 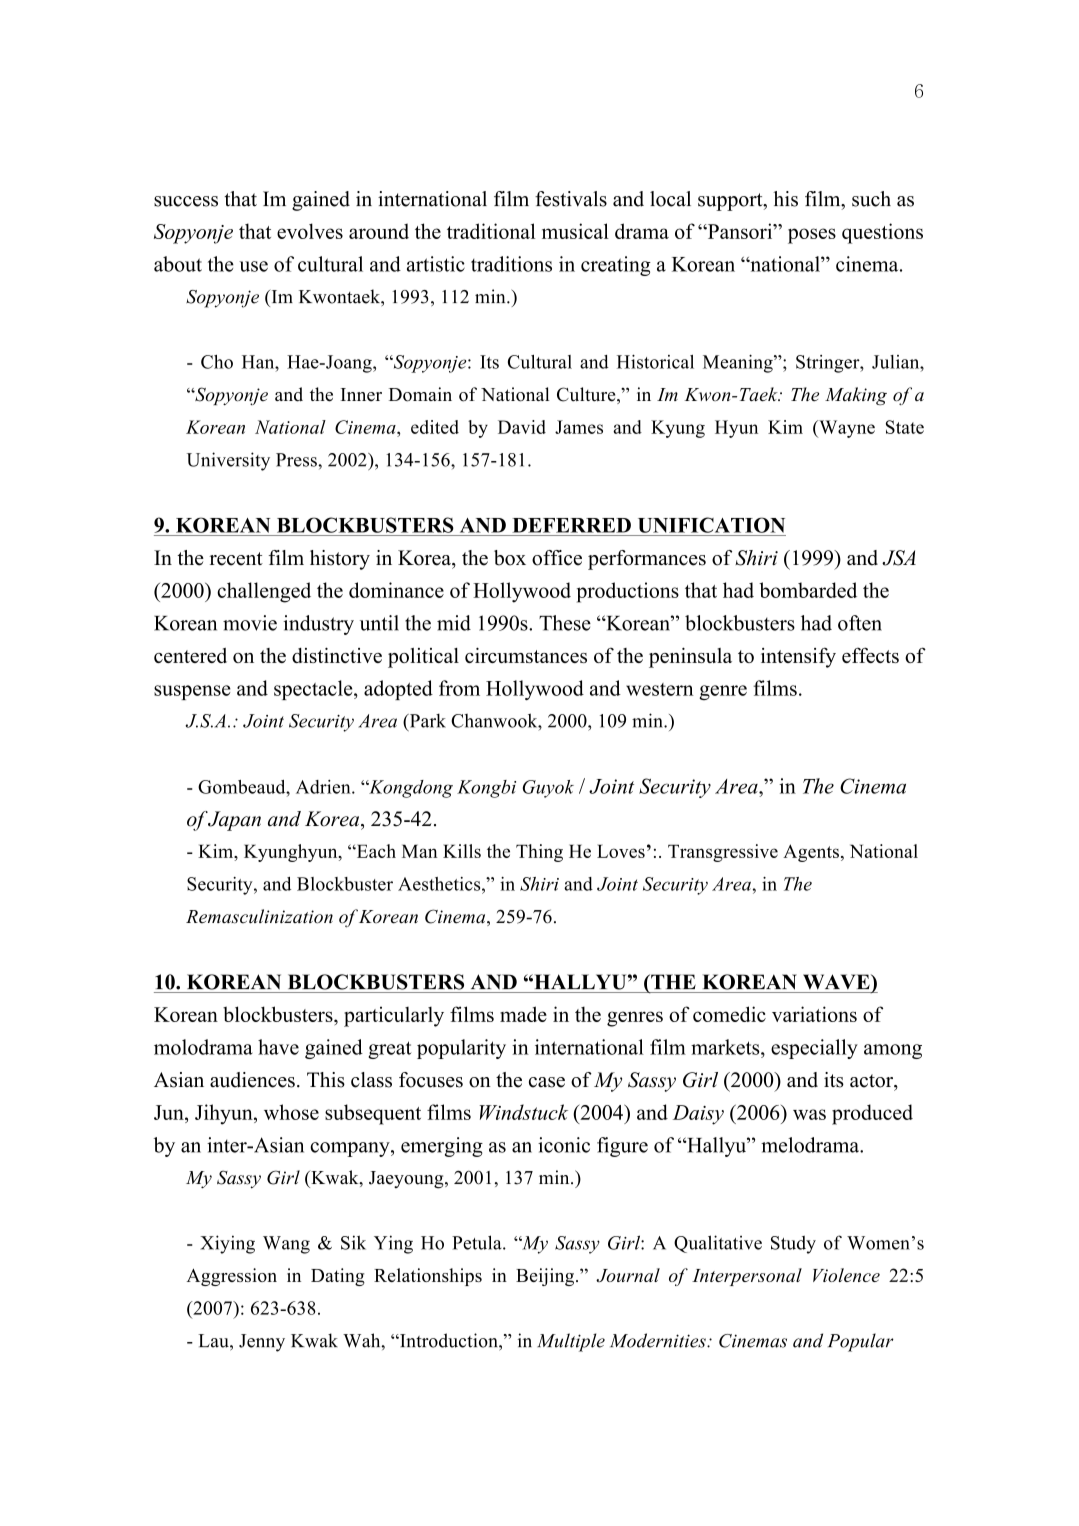 I want to click on Agents, so click(x=811, y=853).
